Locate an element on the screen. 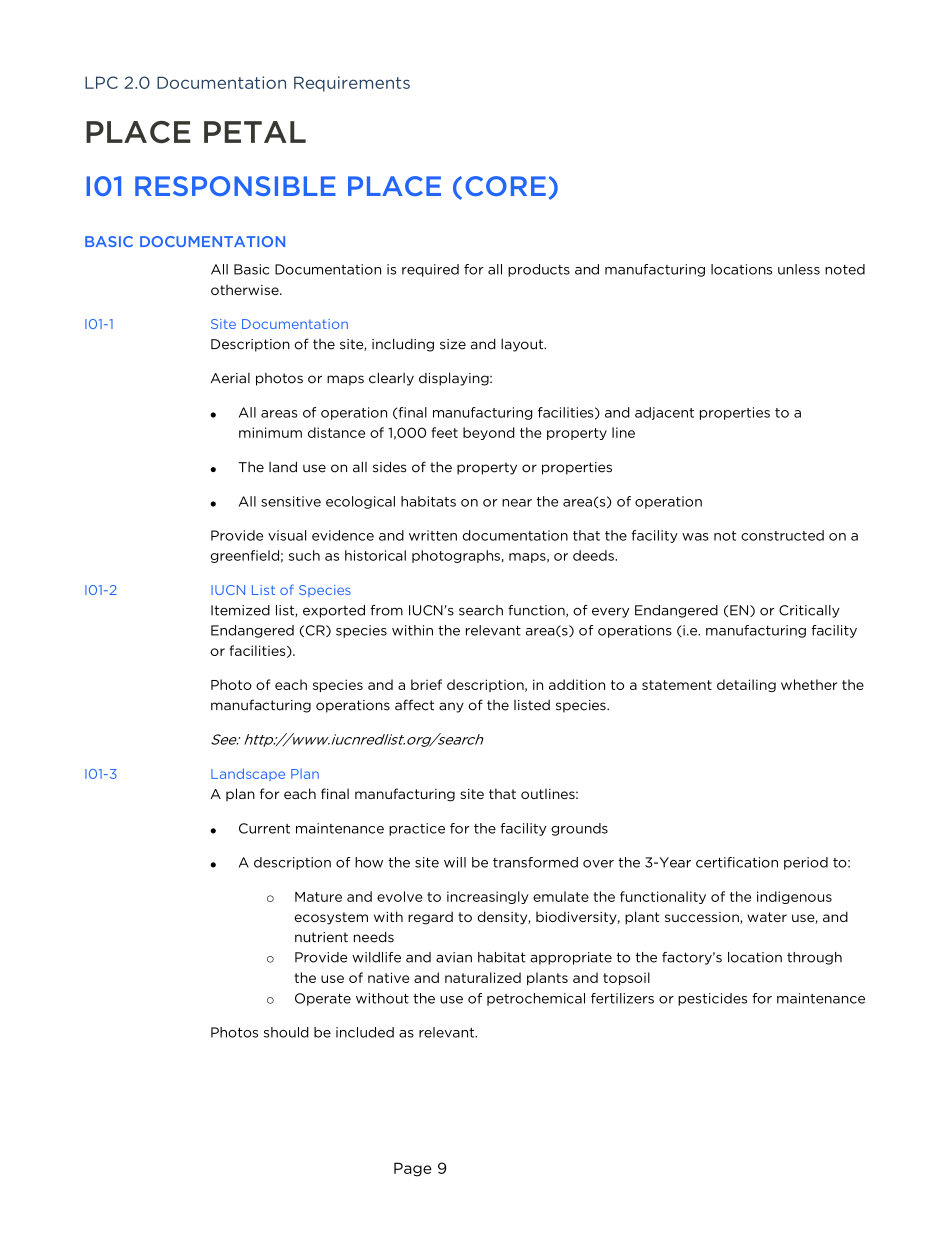 The height and width of the screenshot is (1233, 952). unless is located at coordinates (799, 269).
